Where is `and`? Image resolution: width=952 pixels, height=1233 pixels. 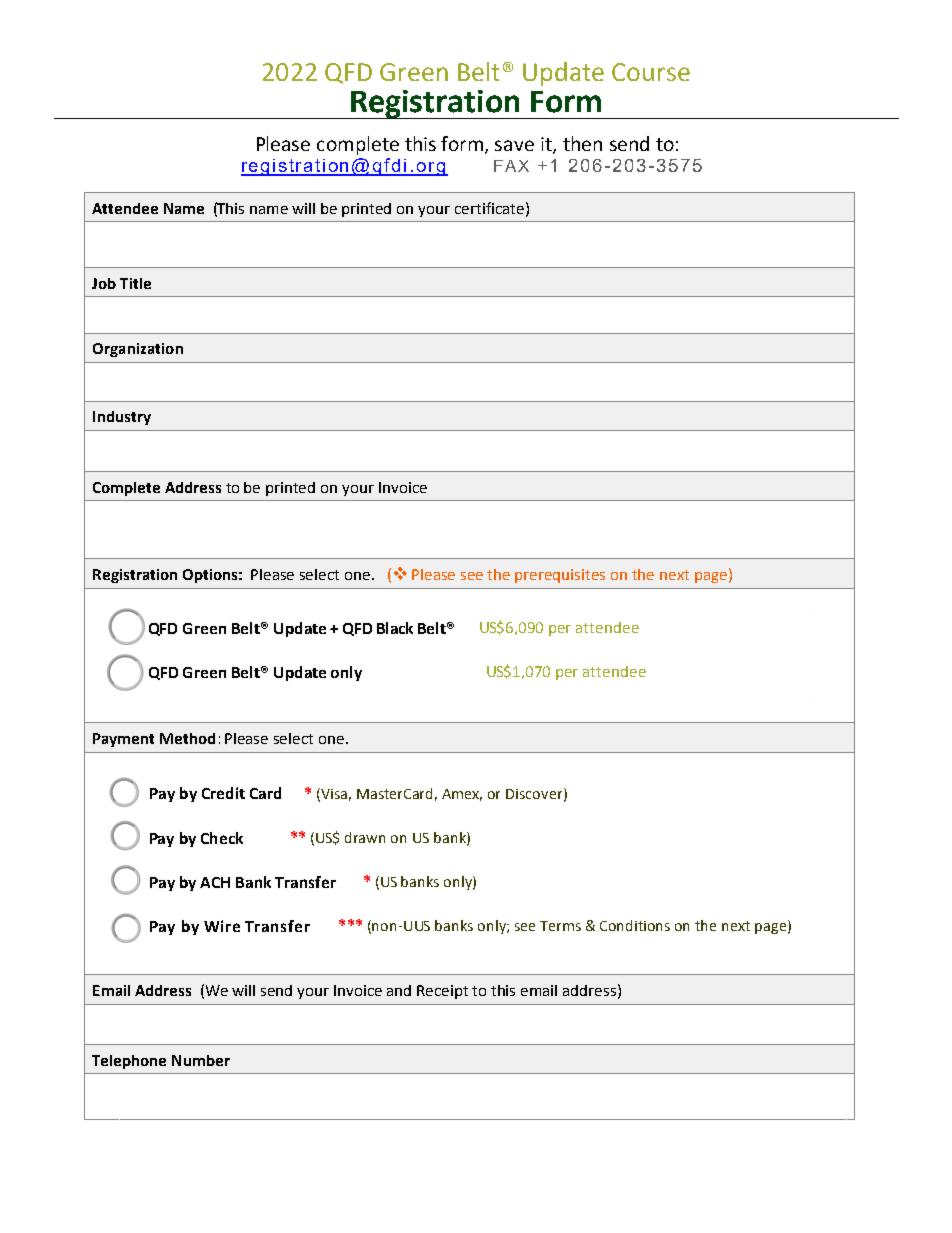 and is located at coordinates (399, 990).
